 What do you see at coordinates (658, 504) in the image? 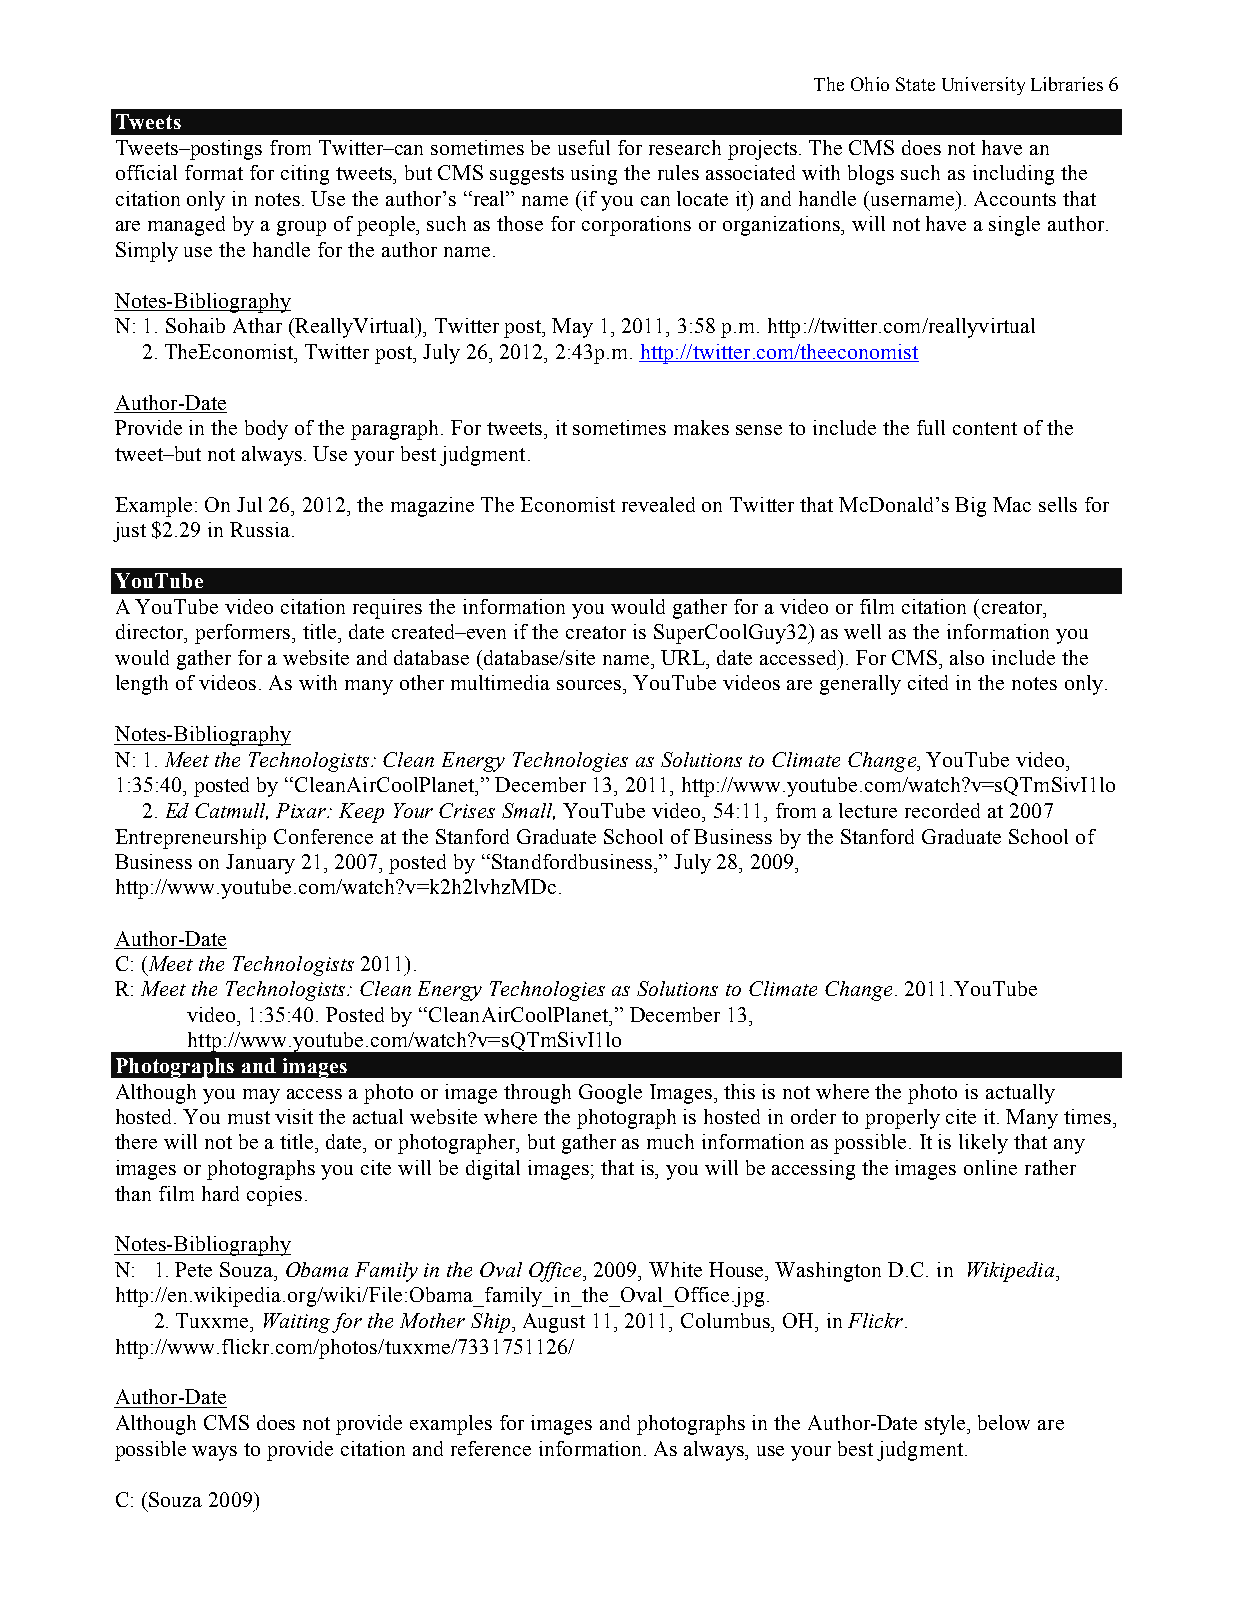
I see `revealed` at bounding box center [658, 504].
